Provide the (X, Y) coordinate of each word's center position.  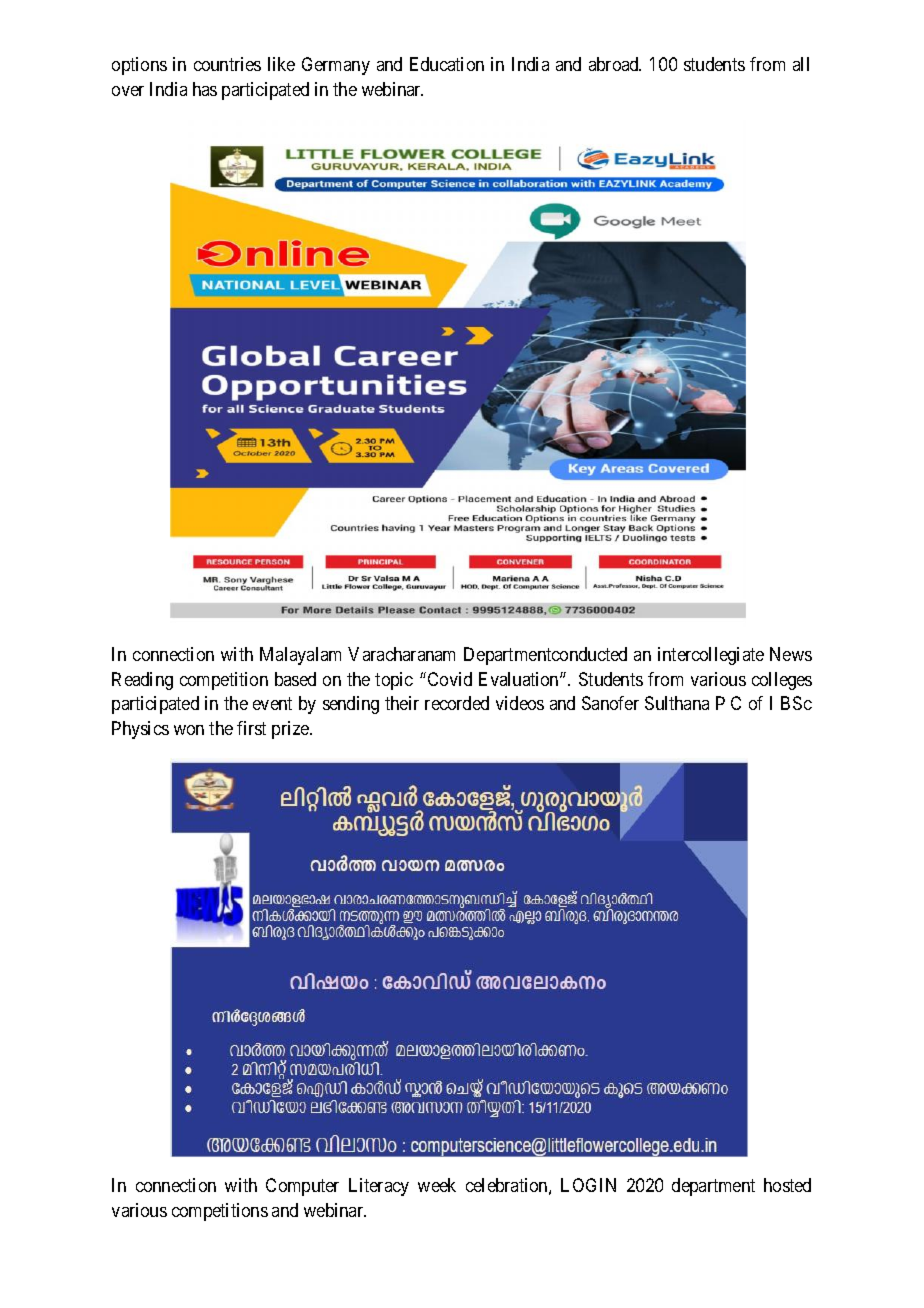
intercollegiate (711, 656)
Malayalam (300, 656)
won (189, 730)
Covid (448, 679)
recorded (457, 703)
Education (447, 64)
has (205, 89)
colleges (782, 681)
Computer (302, 1187)
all (801, 64)
